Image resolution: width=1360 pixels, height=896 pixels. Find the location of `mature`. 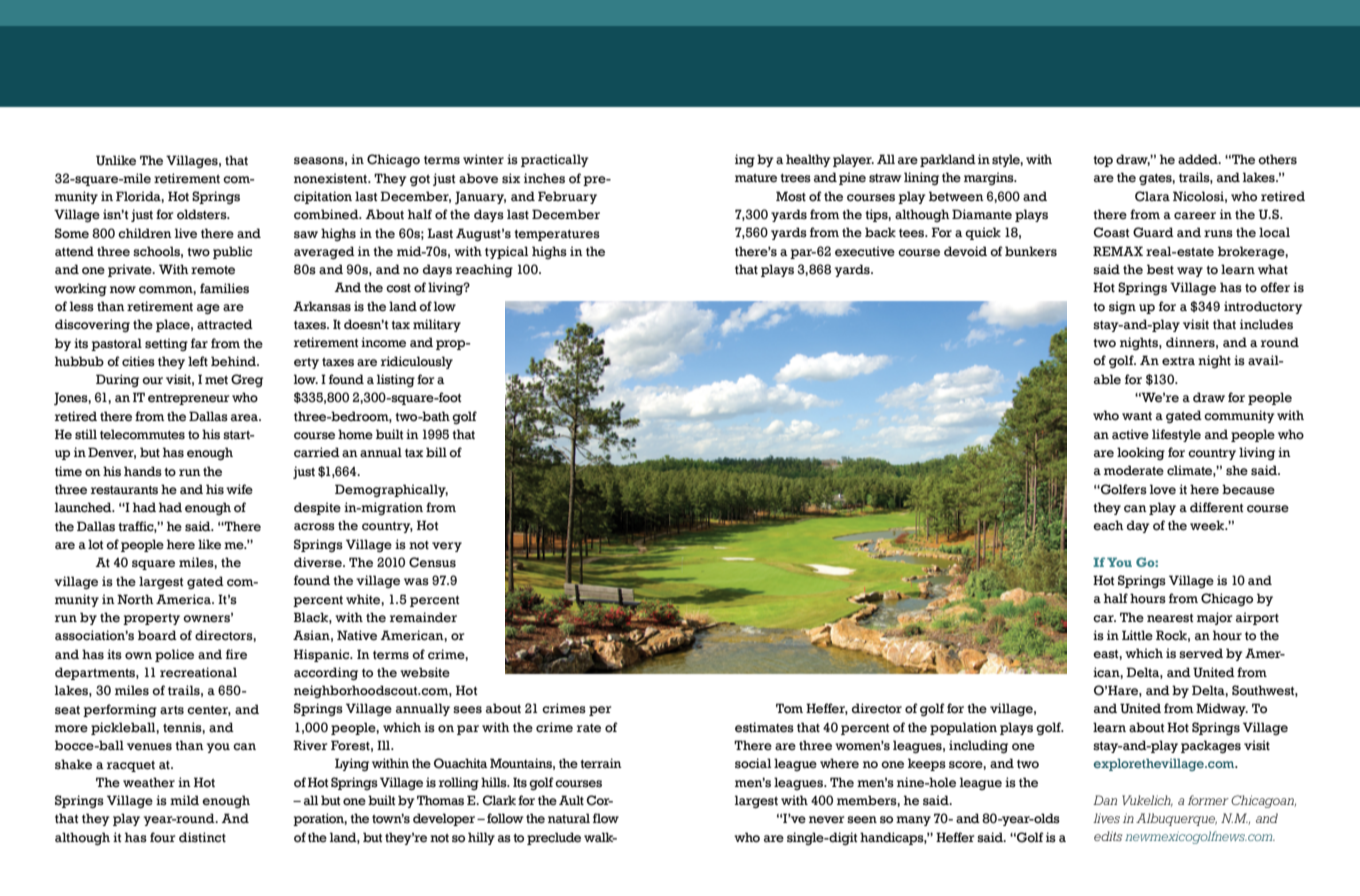

mature is located at coordinates (756, 178).
